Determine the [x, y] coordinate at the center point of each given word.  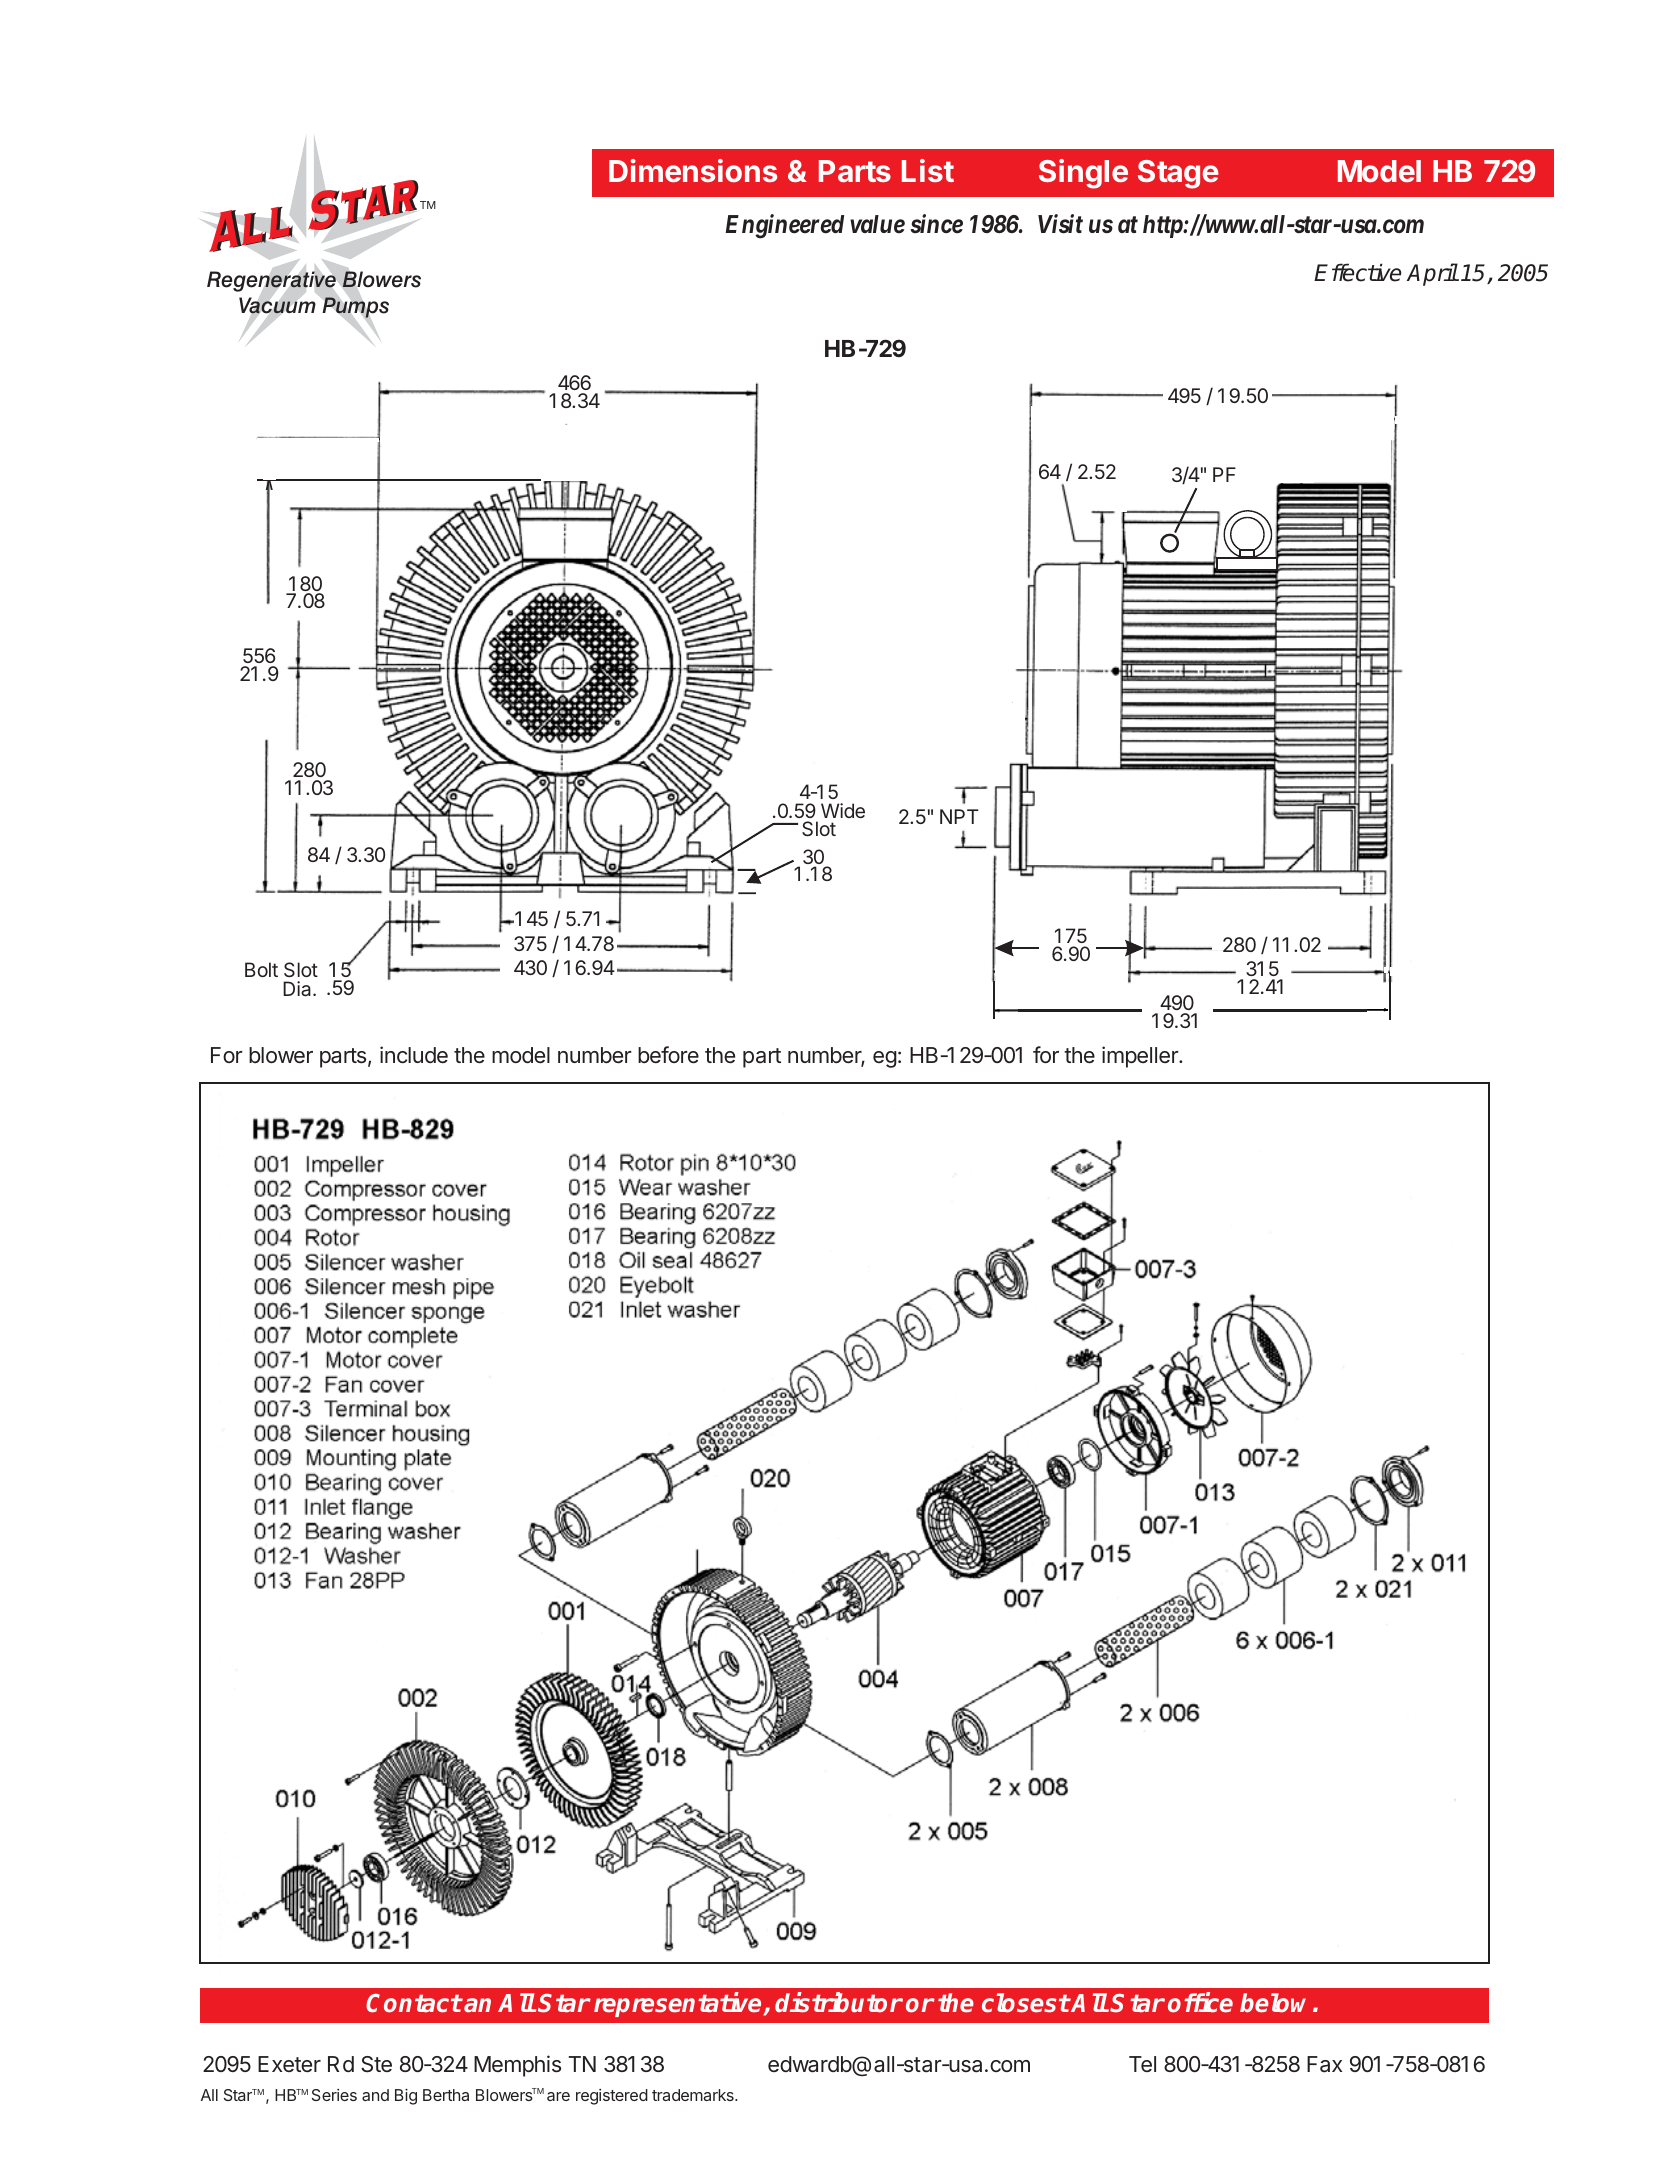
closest [1026, 2003]
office [1200, 2002]
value [877, 224]
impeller [1141, 1057]
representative [677, 2004]
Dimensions [693, 170]
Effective [1357, 272]
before [668, 1055]
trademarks [694, 2095]
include [414, 1055]
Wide [843, 810]
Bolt [261, 969]
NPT [959, 816]
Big [406, 2097]
